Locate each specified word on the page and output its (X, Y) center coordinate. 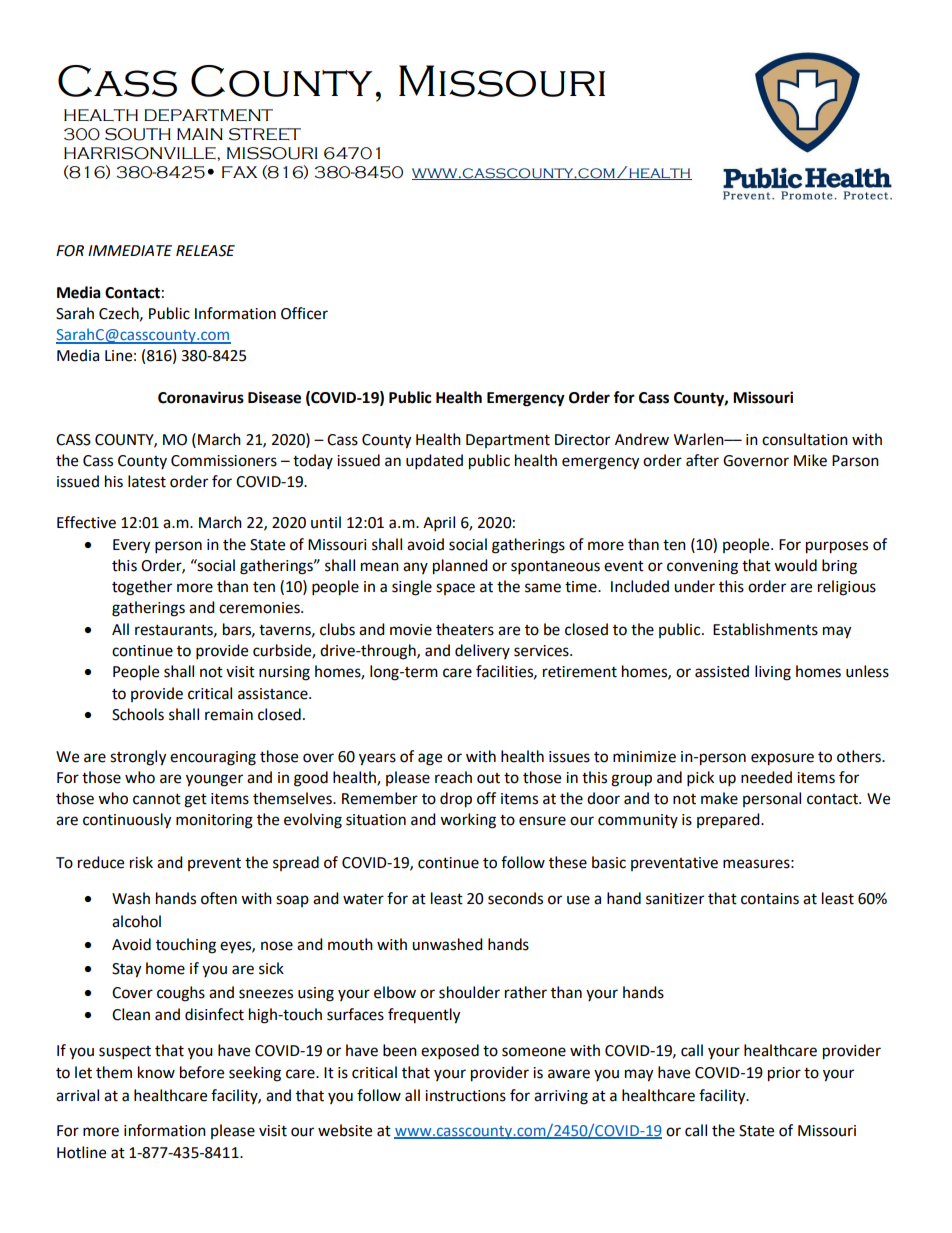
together (142, 588)
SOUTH (138, 134)
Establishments (765, 629)
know (156, 1072)
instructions (465, 1096)
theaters (465, 629)
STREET (265, 134)
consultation (805, 439)
